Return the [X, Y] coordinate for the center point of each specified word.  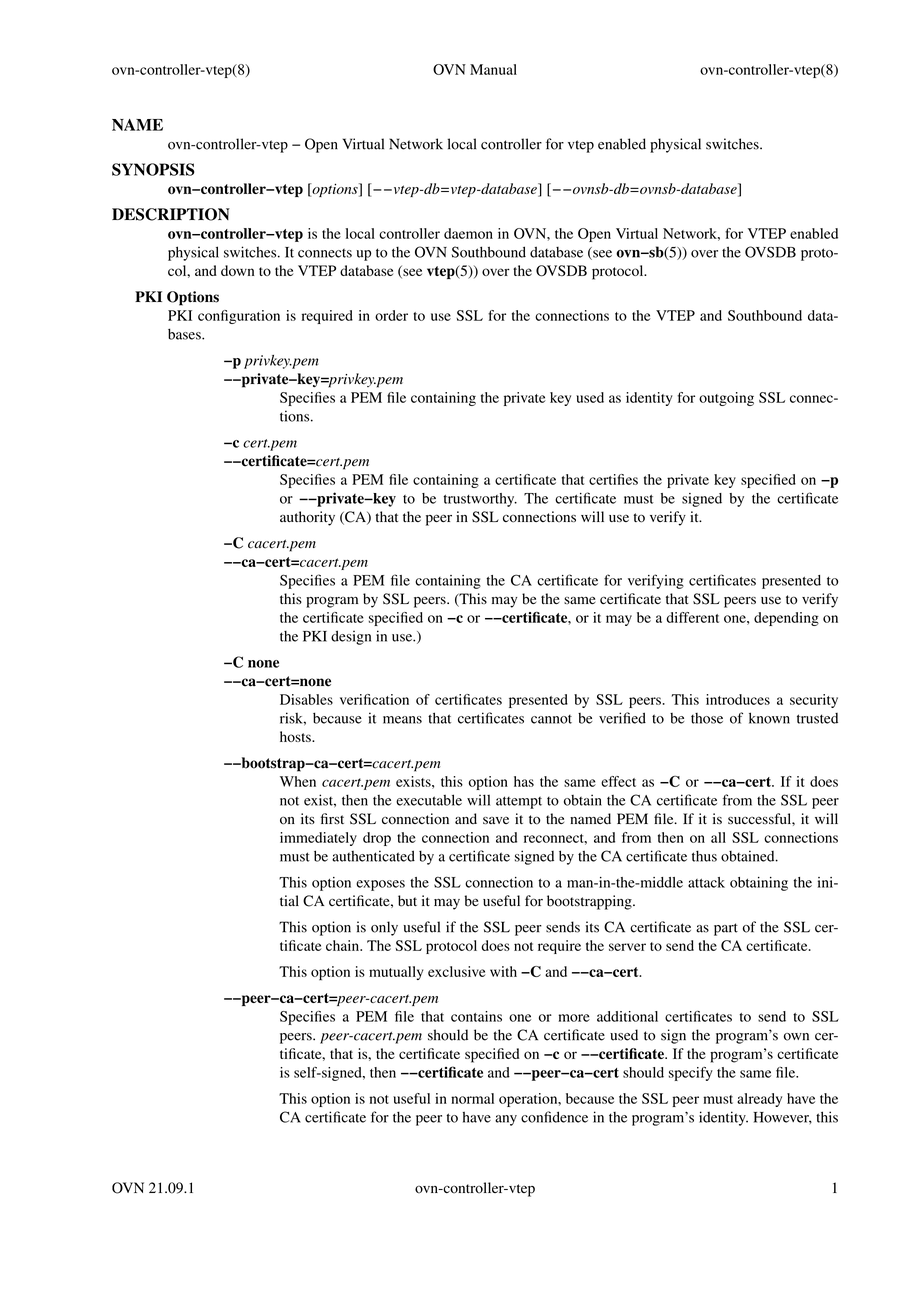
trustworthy [480, 500]
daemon [468, 233]
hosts [296, 736]
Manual [493, 69]
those [707, 718]
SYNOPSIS [153, 169]
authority [307, 518]
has [524, 781]
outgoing [726, 399]
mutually [396, 973]
